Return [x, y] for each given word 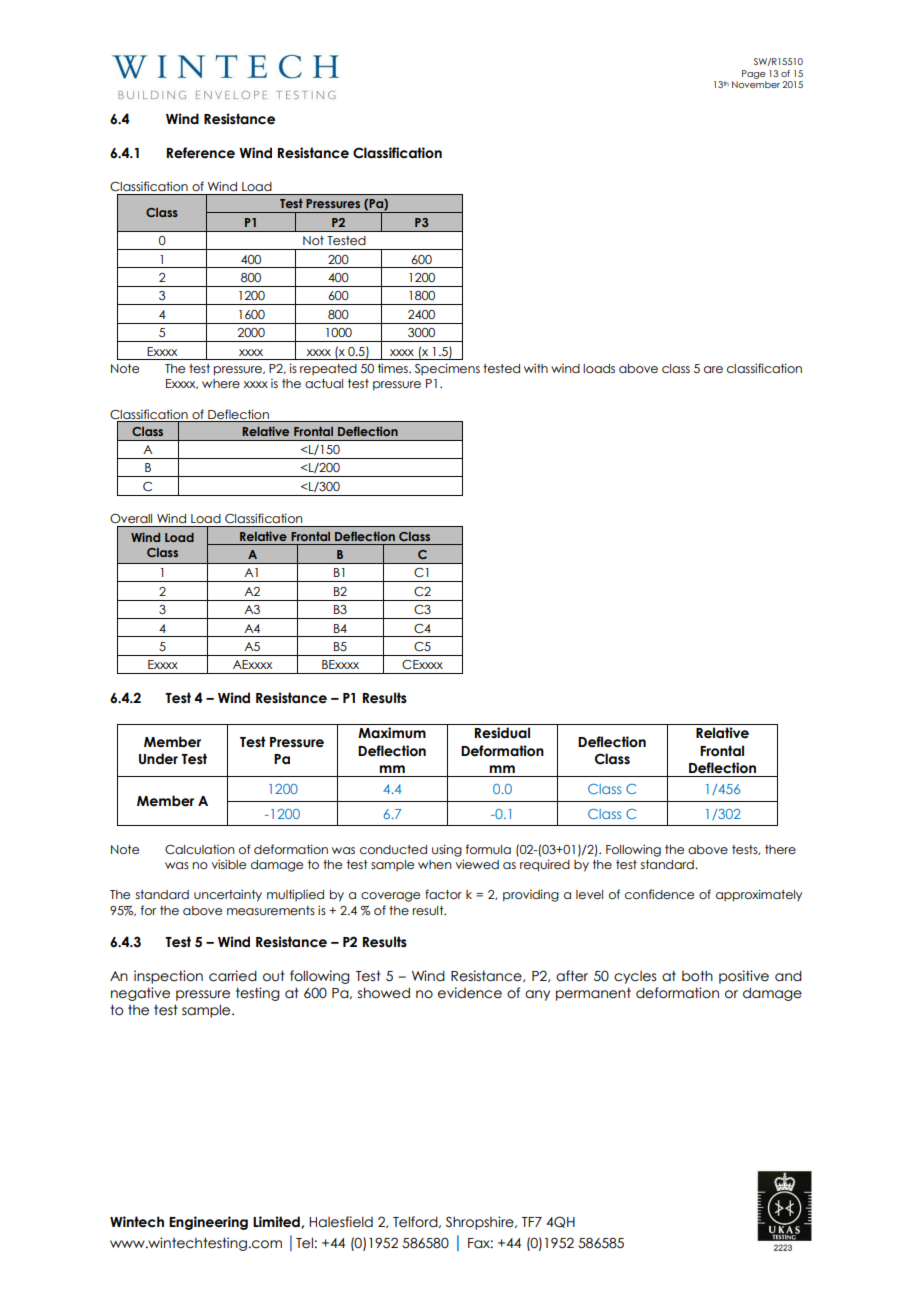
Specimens [447, 369]
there [780, 849]
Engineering [208, 1223]
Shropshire [481, 1223]
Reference [201, 153]
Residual [502, 733]
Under [158, 759]
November [756, 84]
